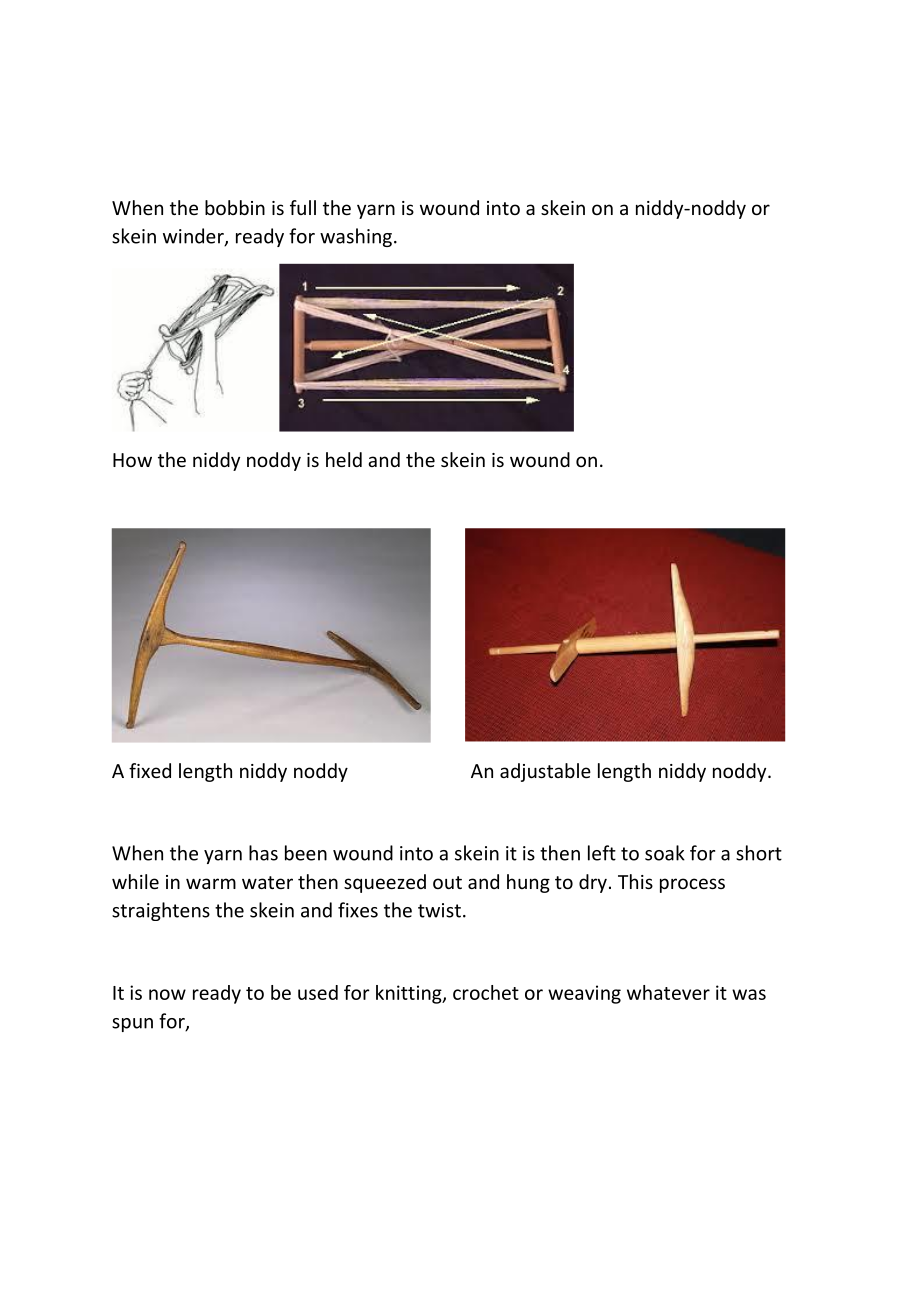  What do you see at coordinates (447, 882) in the screenshot?
I see `out` at bounding box center [447, 882].
